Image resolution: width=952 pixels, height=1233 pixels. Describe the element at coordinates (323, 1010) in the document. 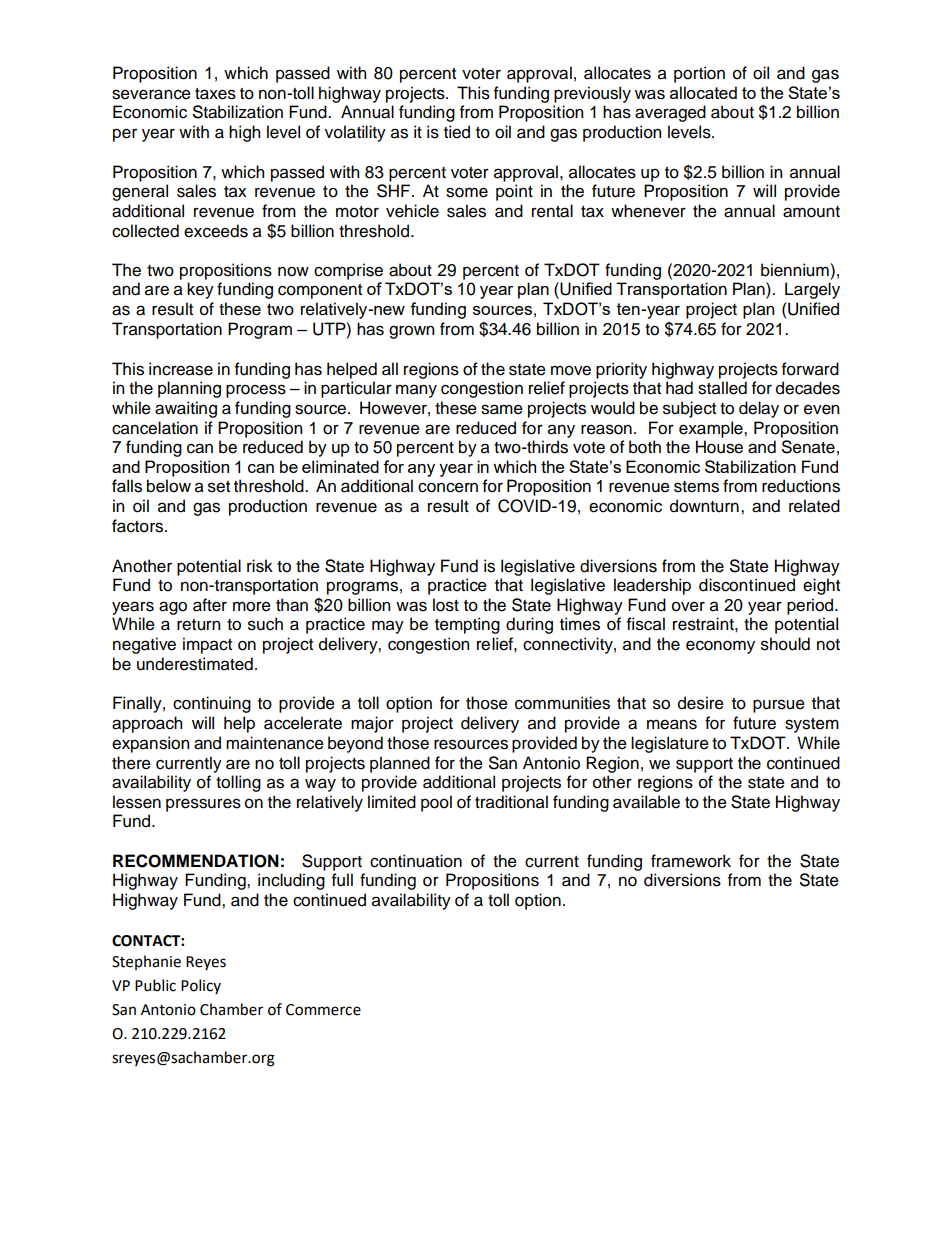

I see `Commerce` at that location.
